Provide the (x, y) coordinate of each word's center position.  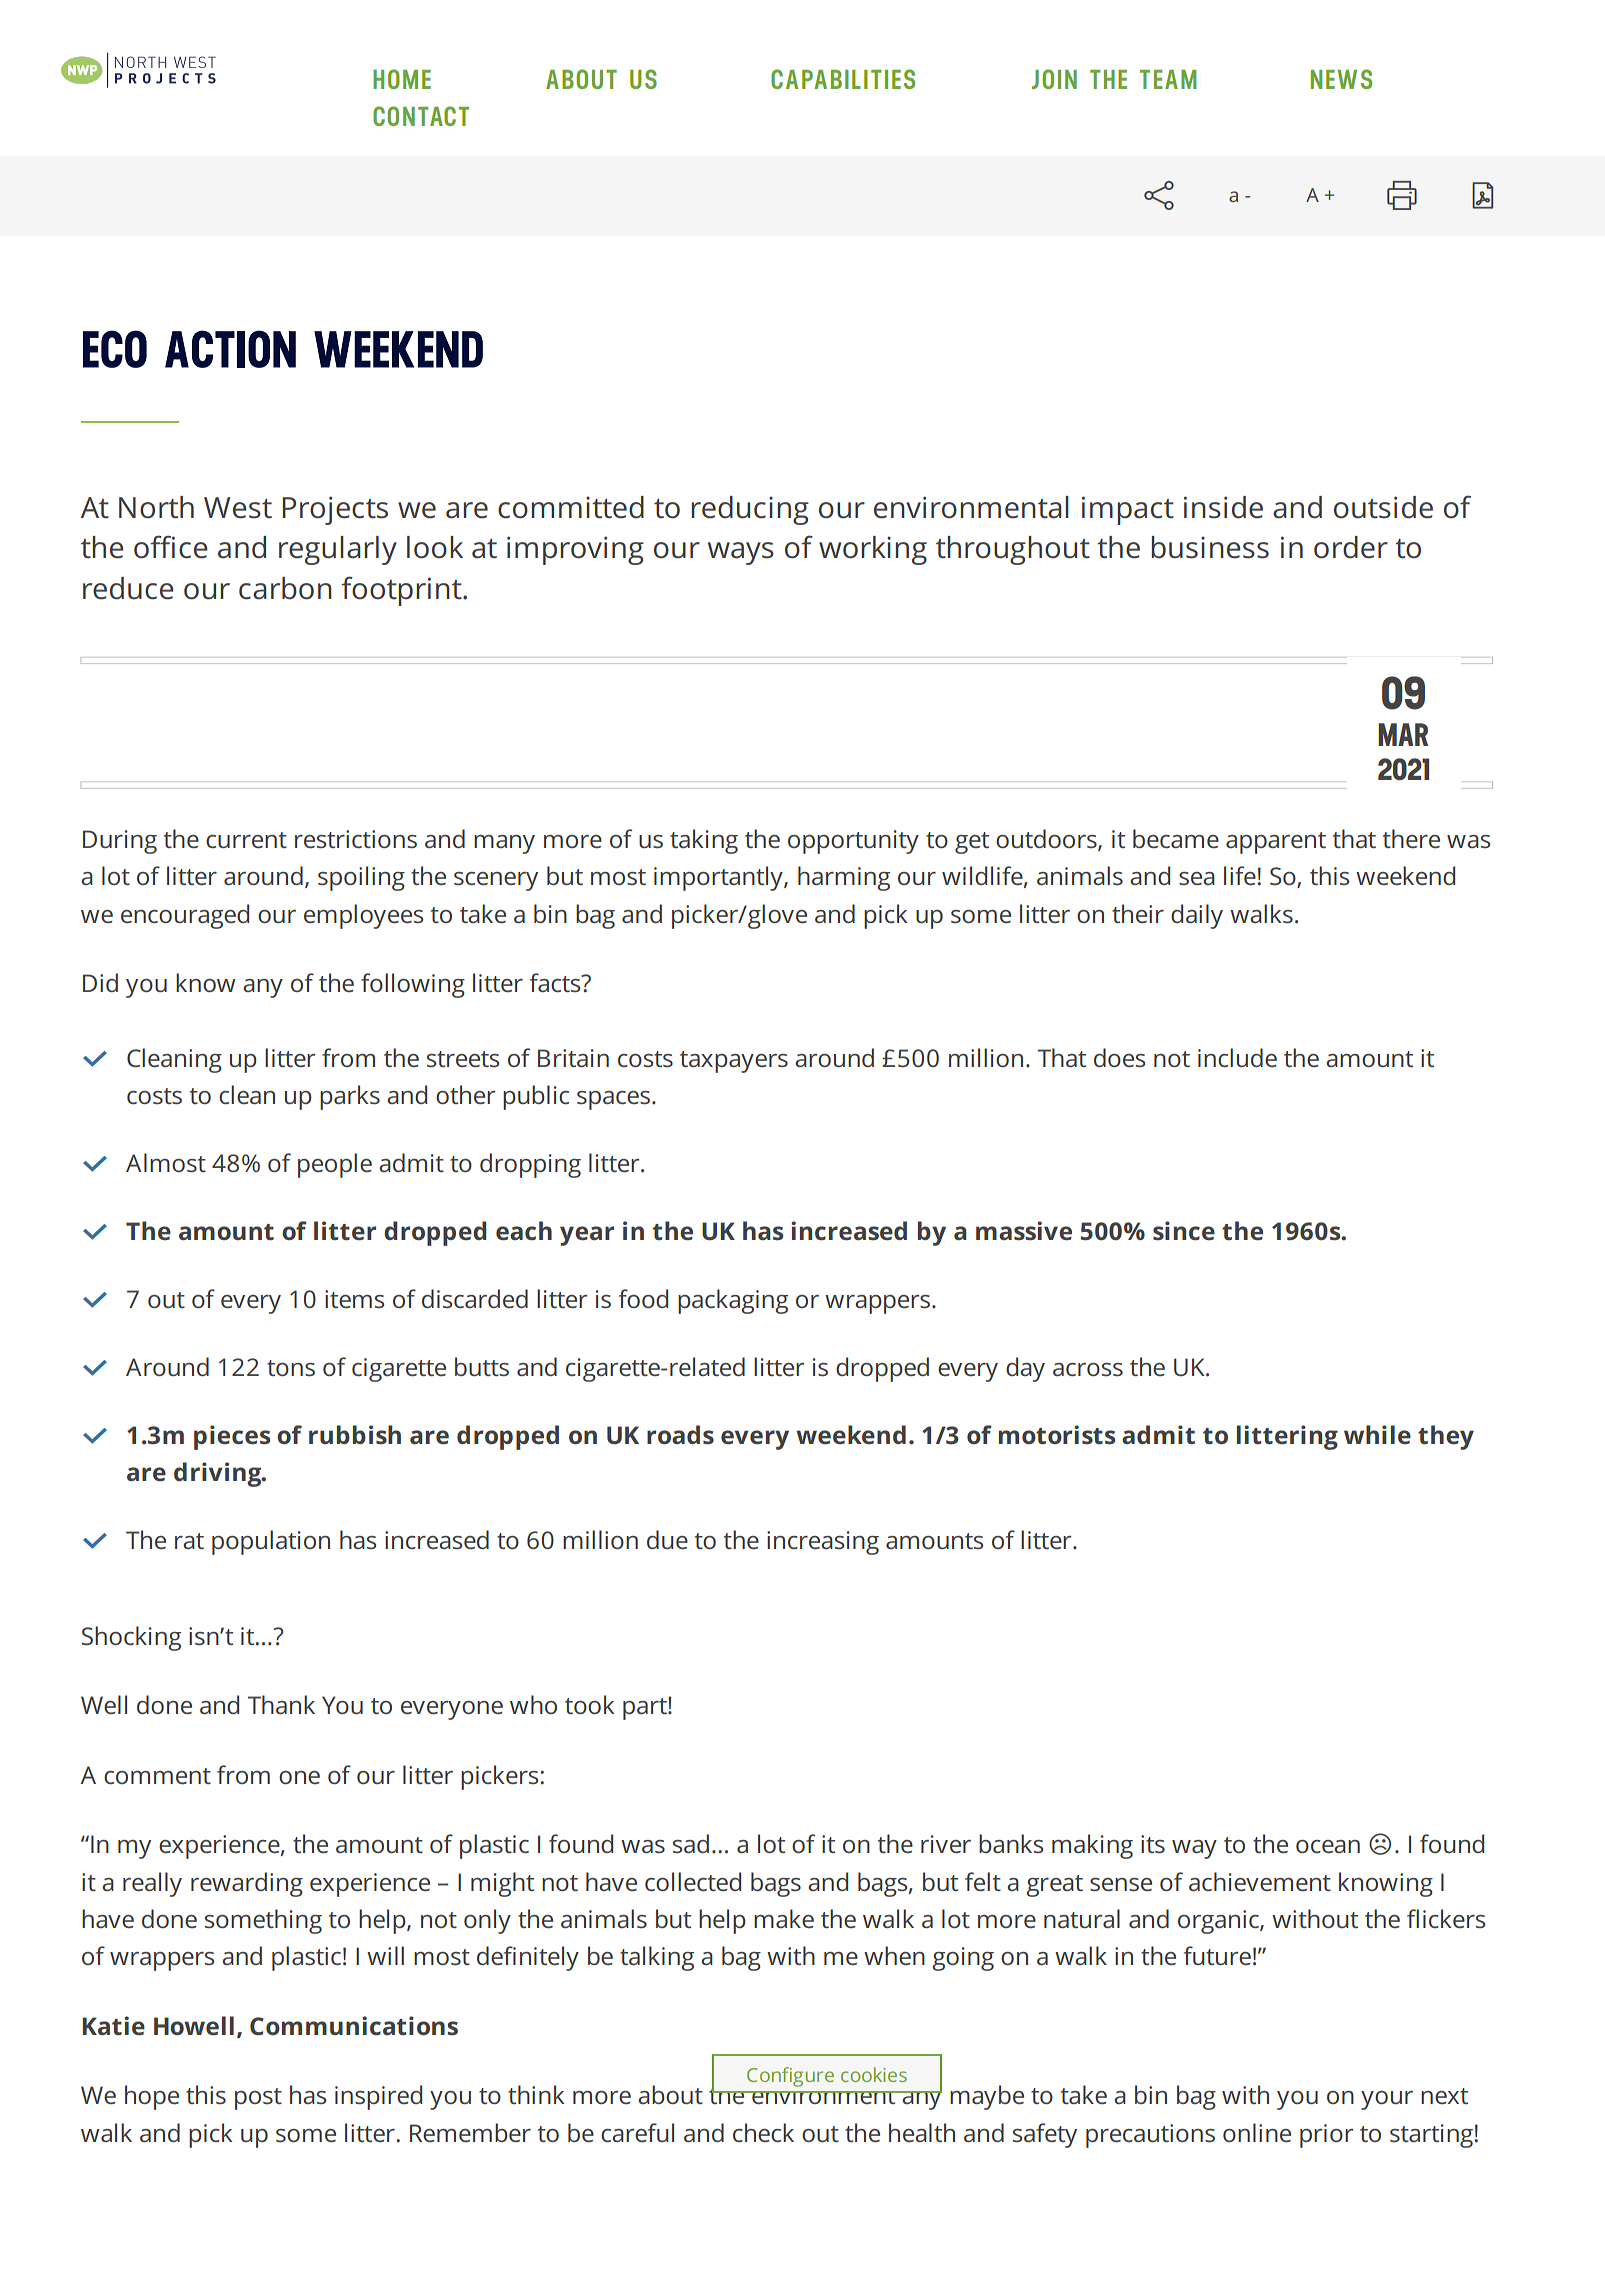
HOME (402, 79)
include (1237, 1057)
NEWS (1341, 79)
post (258, 2099)
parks (350, 1097)
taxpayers (734, 1062)
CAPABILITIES (843, 79)
